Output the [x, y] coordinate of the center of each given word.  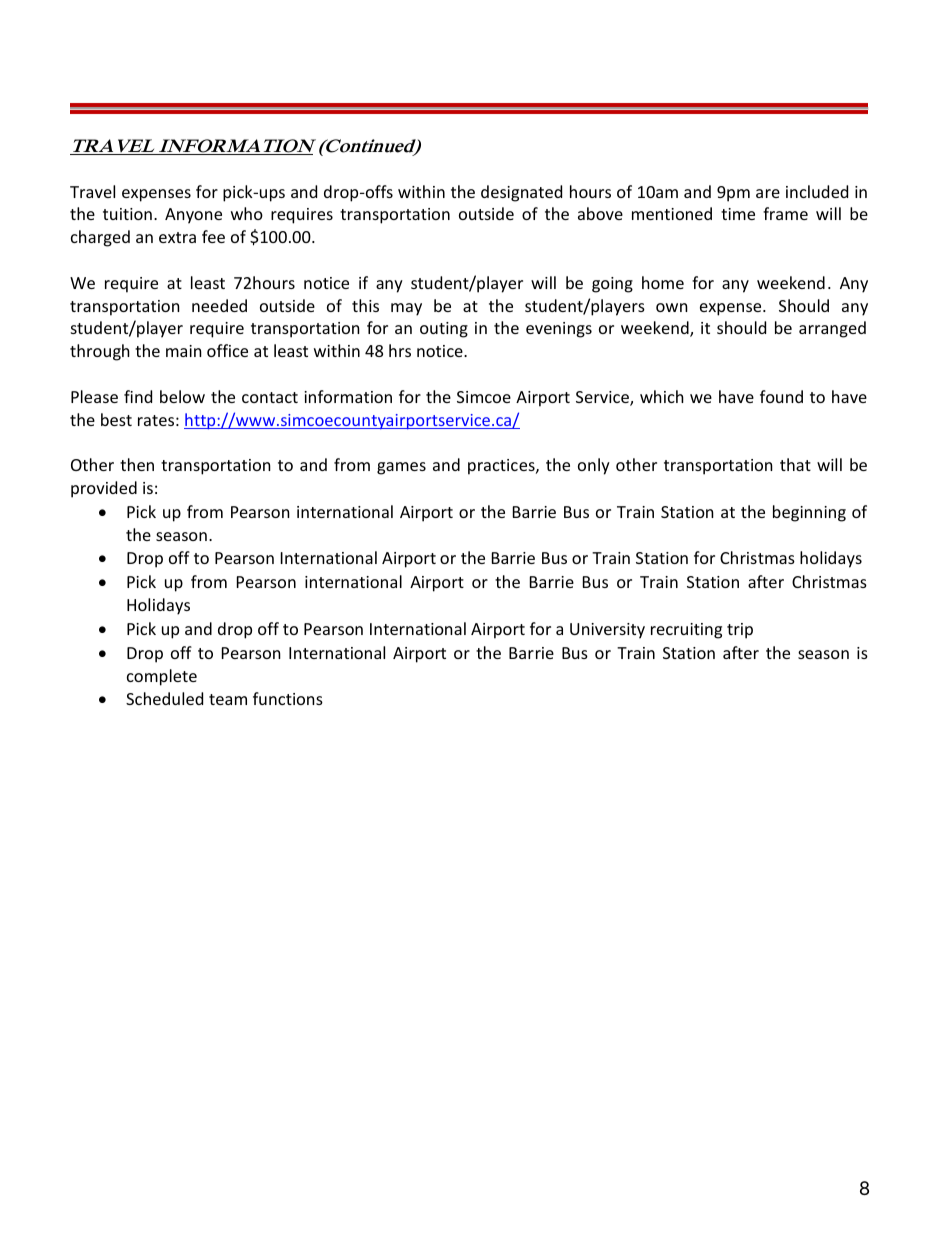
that [795, 464]
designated [521, 193]
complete [162, 677]
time [738, 214]
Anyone [193, 216]
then [137, 464]
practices [502, 467]
